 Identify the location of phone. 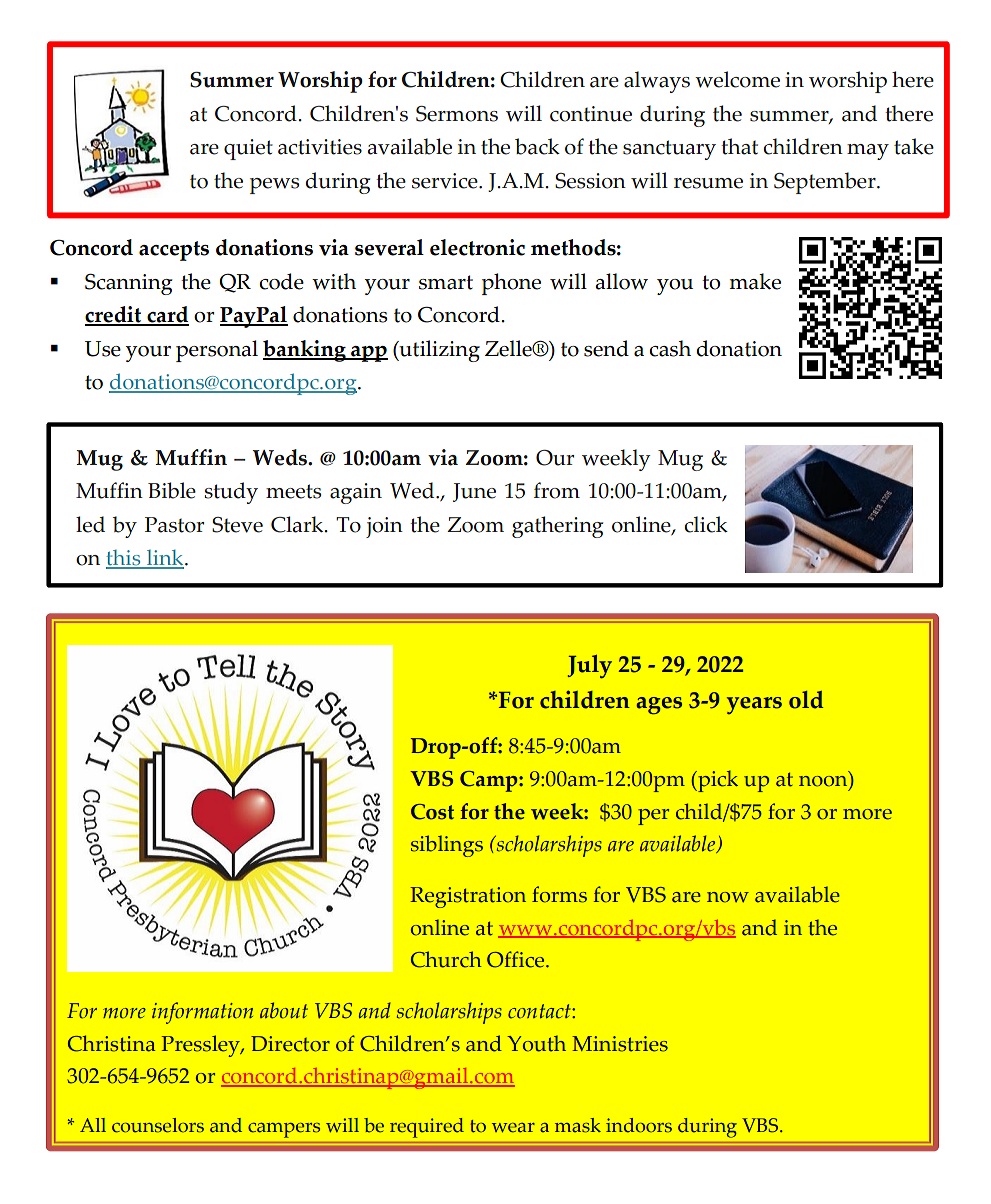
(511, 284).
